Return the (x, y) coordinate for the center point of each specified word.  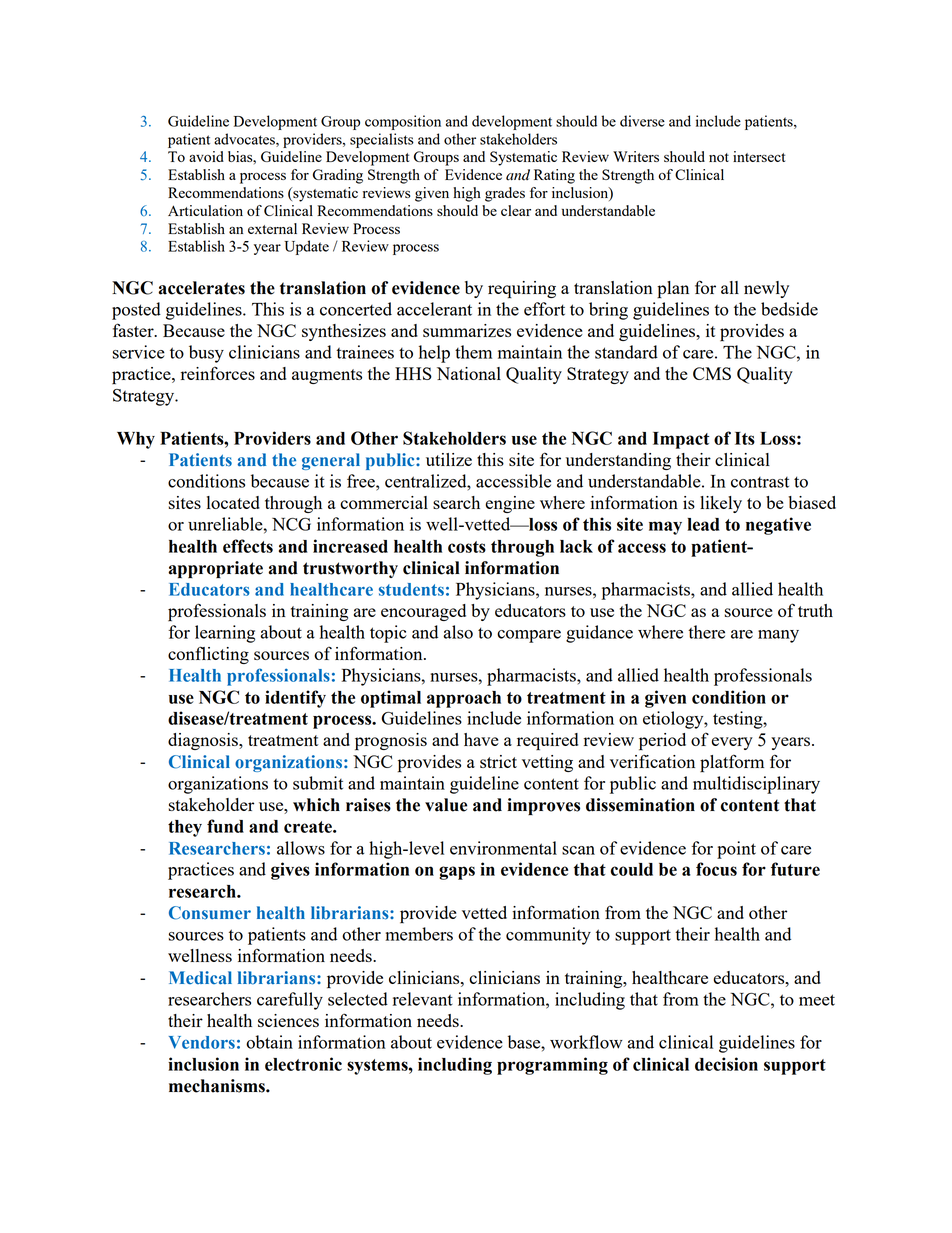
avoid (206, 156)
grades (505, 194)
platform (732, 763)
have (481, 739)
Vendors (202, 1042)
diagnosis (204, 741)
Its (745, 438)
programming (552, 1066)
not (719, 157)
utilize (449, 459)
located (233, 502)
